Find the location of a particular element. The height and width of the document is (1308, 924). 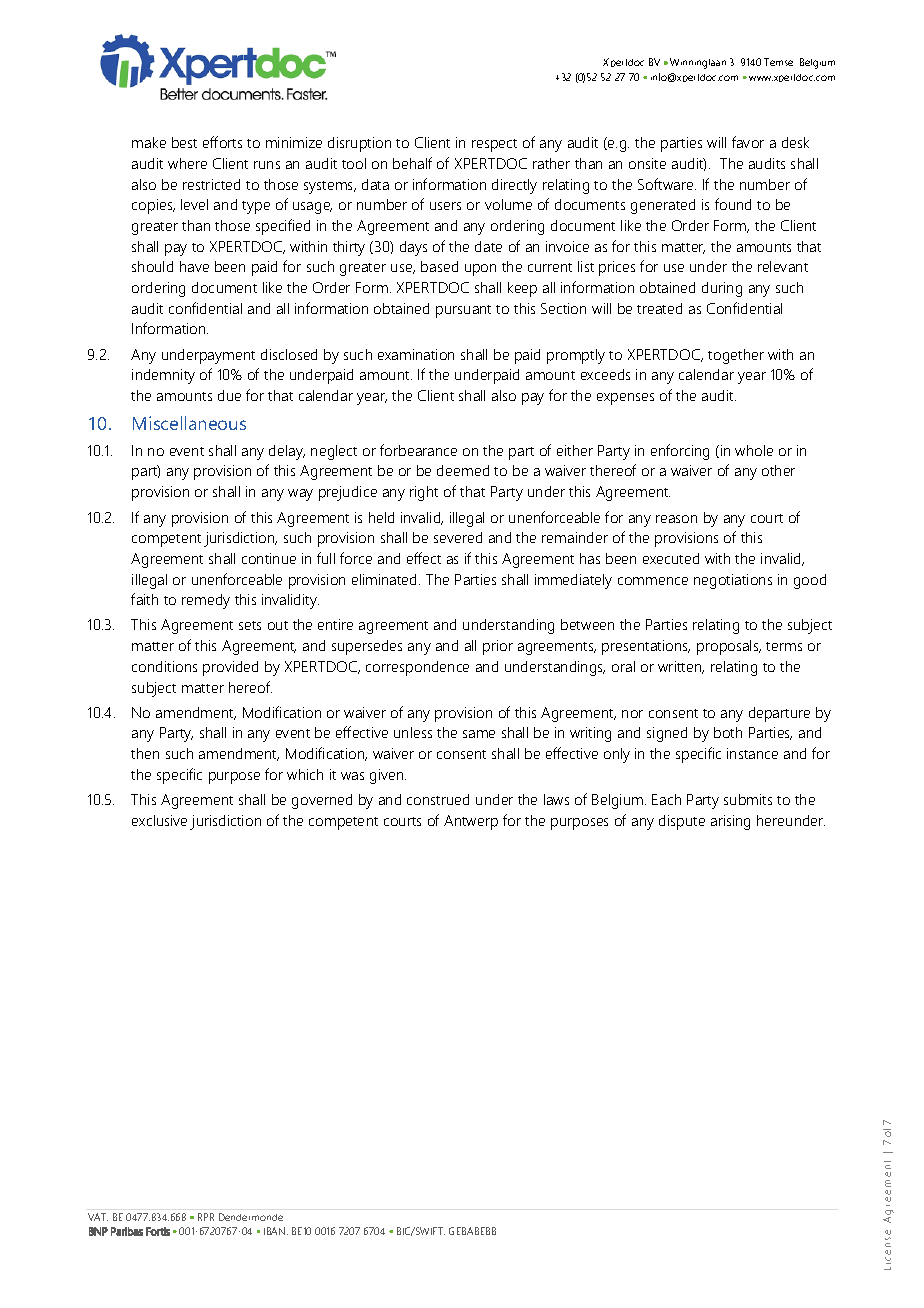

users is located at coordinates (445, 206).
